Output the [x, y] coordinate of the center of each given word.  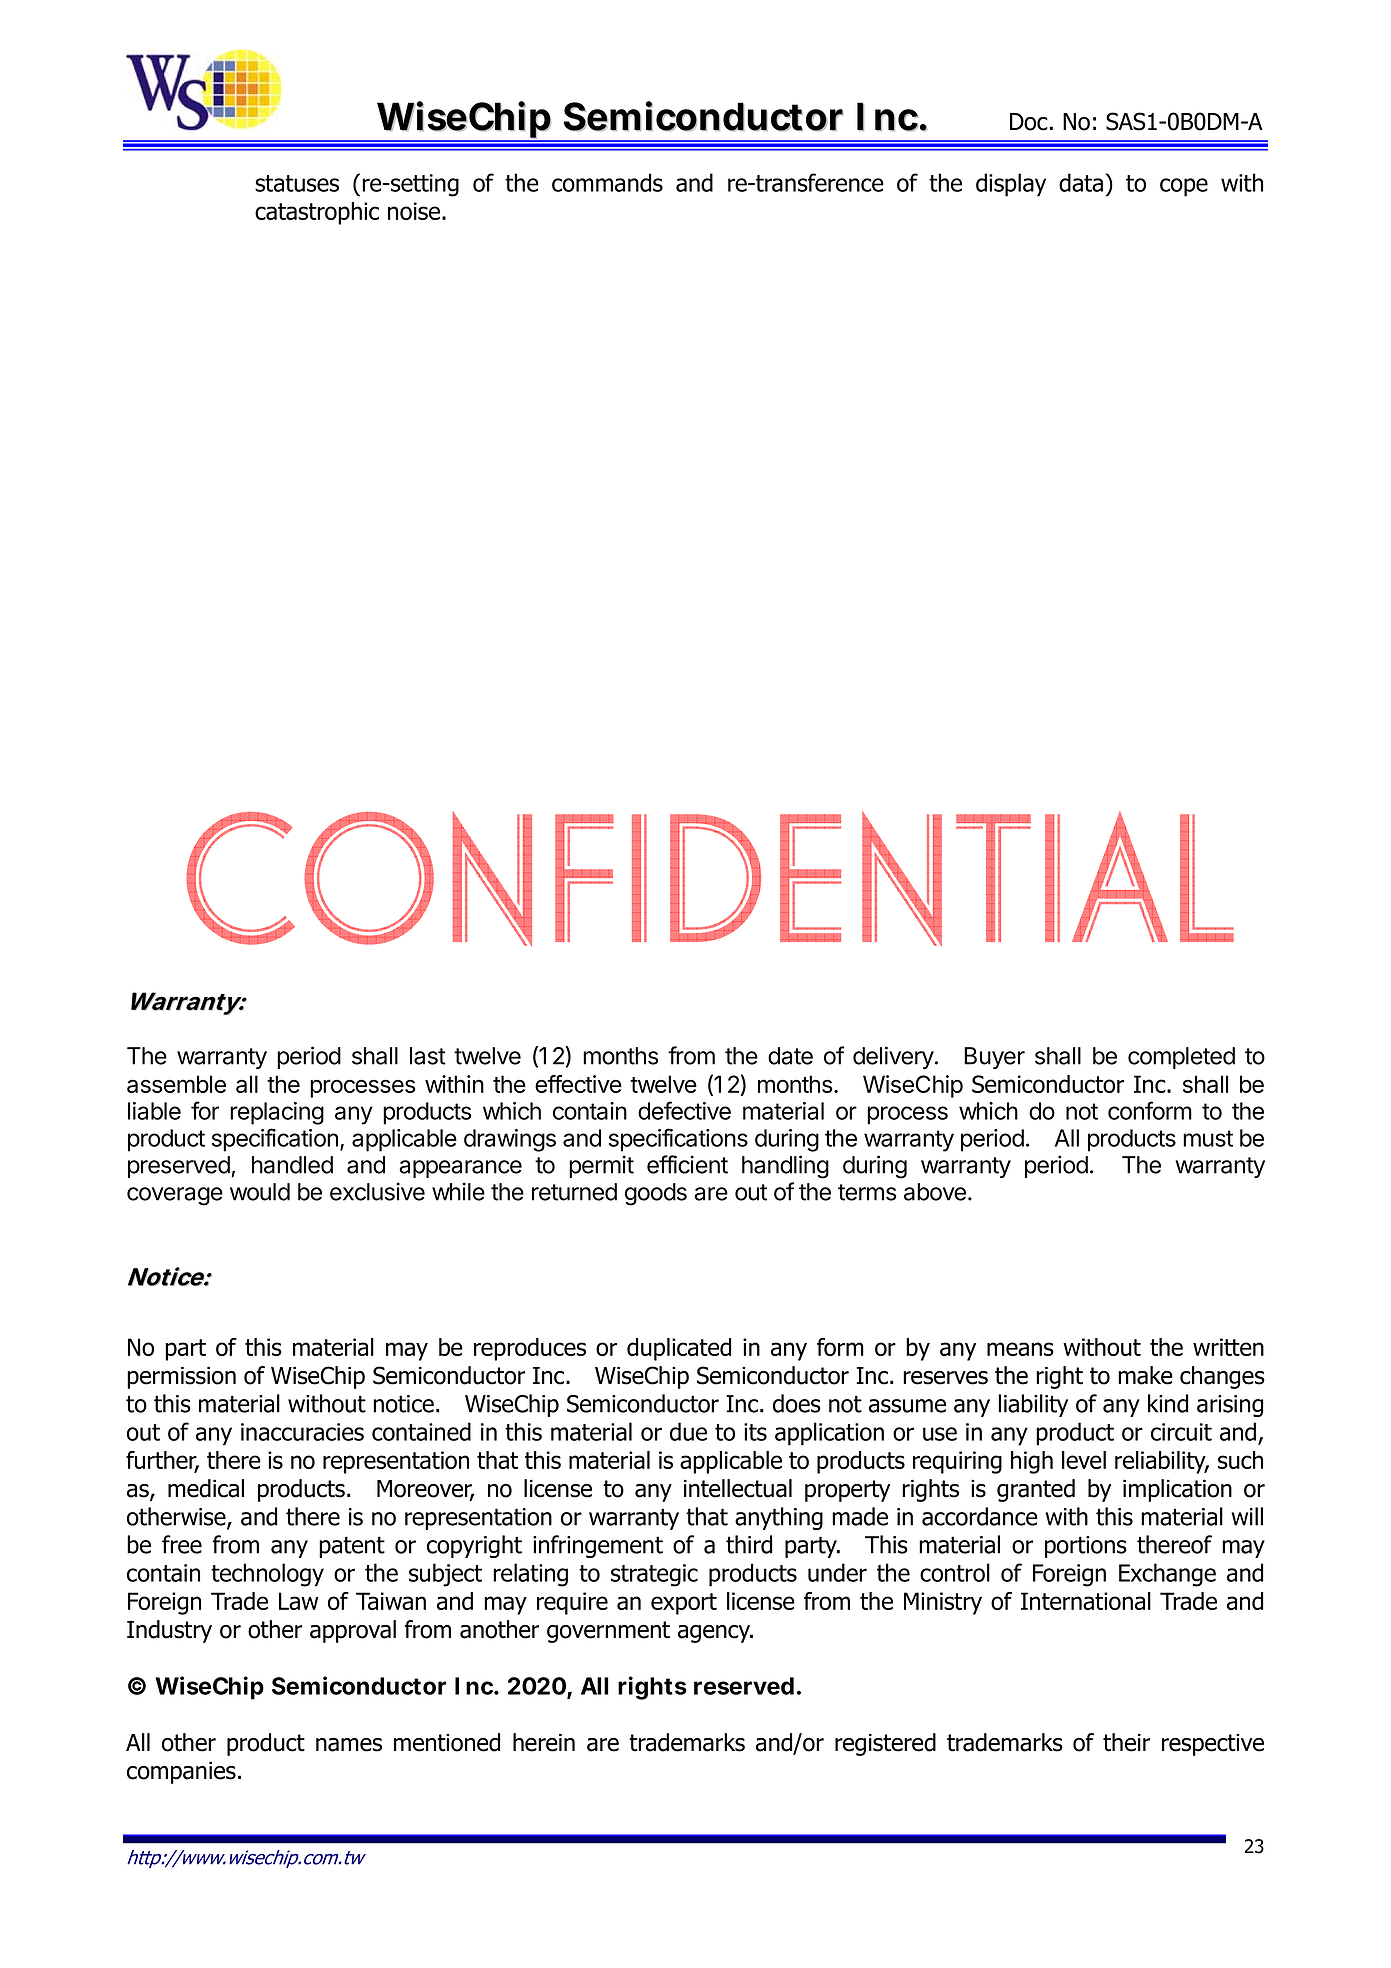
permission [181, 1378]
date [790, 1056]
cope [1184, 187]
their [1126, 1742]
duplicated [679, 1349]
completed [1181, 1058]
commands [607, 182]
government [608, 1632]
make [1145, 1375]
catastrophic [317, 213]
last [428, 1056]
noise [414, 211]
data [1081, 182]
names [349, 1745]
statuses [297, 183]
